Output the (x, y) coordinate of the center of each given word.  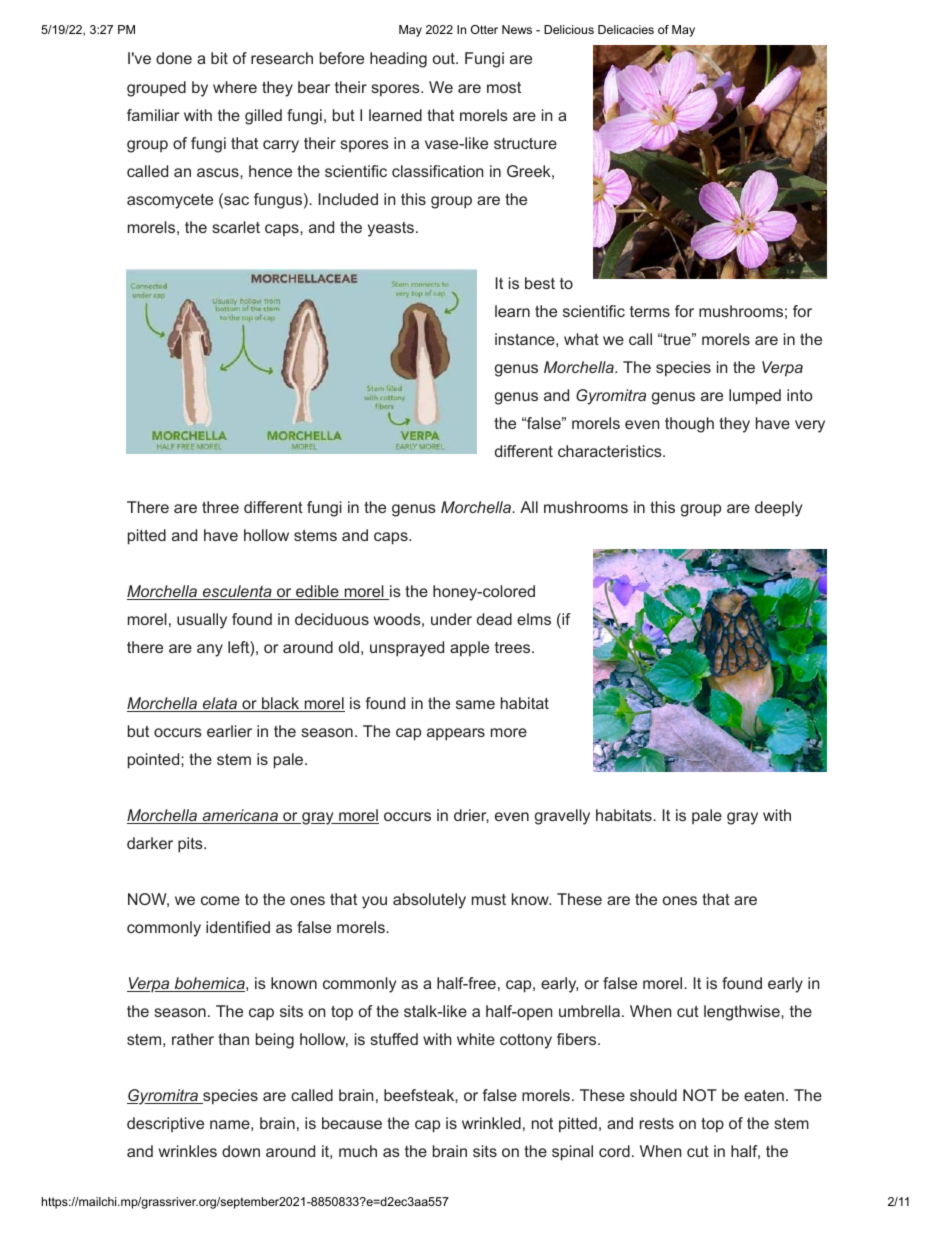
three (220, 507)
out (445, 58)
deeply (778, 509)
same (475, 704)
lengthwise (743, 1013)
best (540, 283)
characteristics (611, 451)
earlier (229, 731)
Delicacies (626, 29)
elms (534, 619)
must (489, 899)
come (220, 900)
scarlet (236, 227)
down (241, 1151)
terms (650, 311)
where (235, 87)
